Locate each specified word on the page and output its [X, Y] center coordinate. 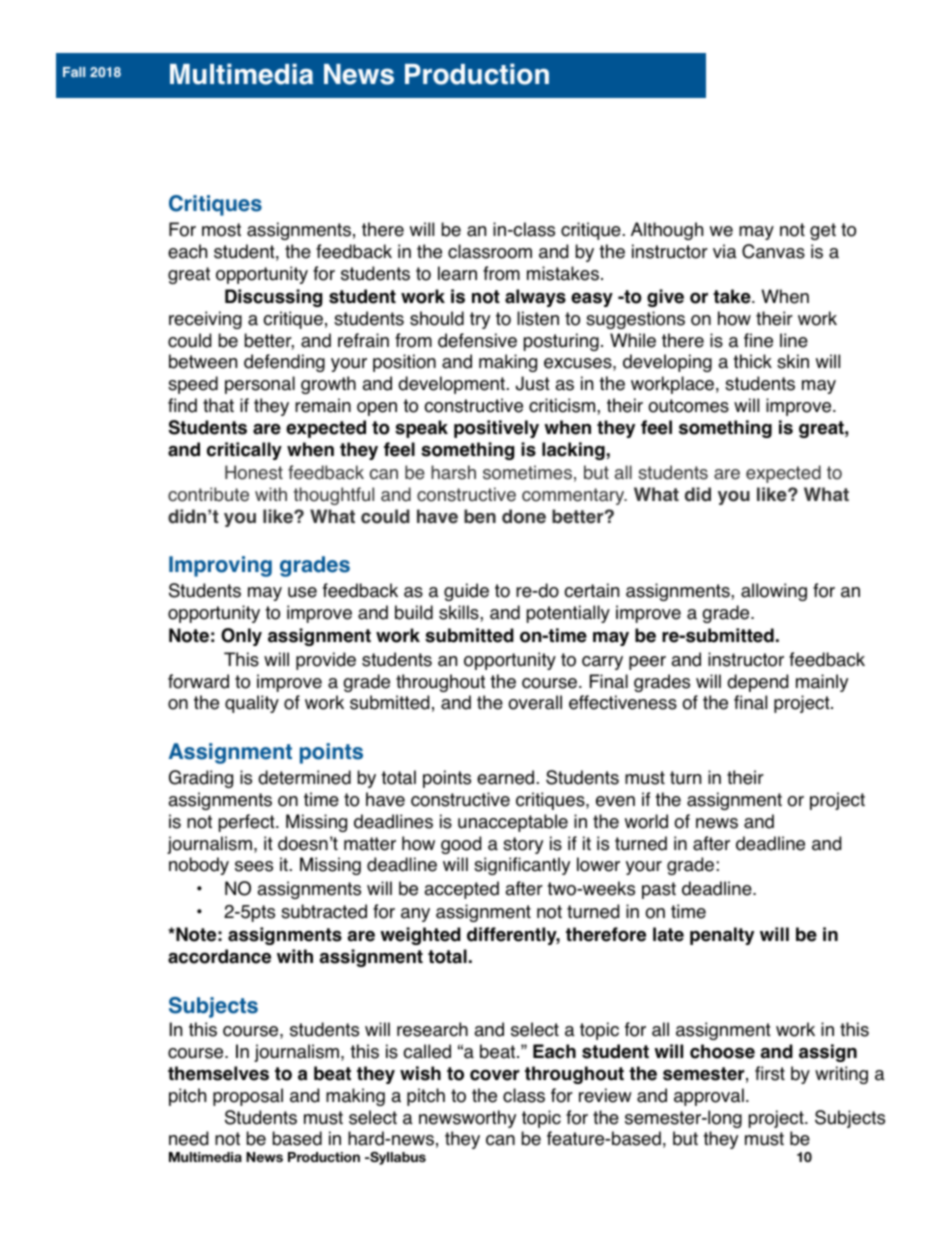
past [659, 890]
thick [752, 361]
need [188, 1138]
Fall [74, 72]
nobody [199, 866]
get [823, 231]
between [203, 361]
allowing [774, 592]
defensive [477, 340]
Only [241, 637]
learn [457, 273]
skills [460, 612]
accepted [461, 890]
